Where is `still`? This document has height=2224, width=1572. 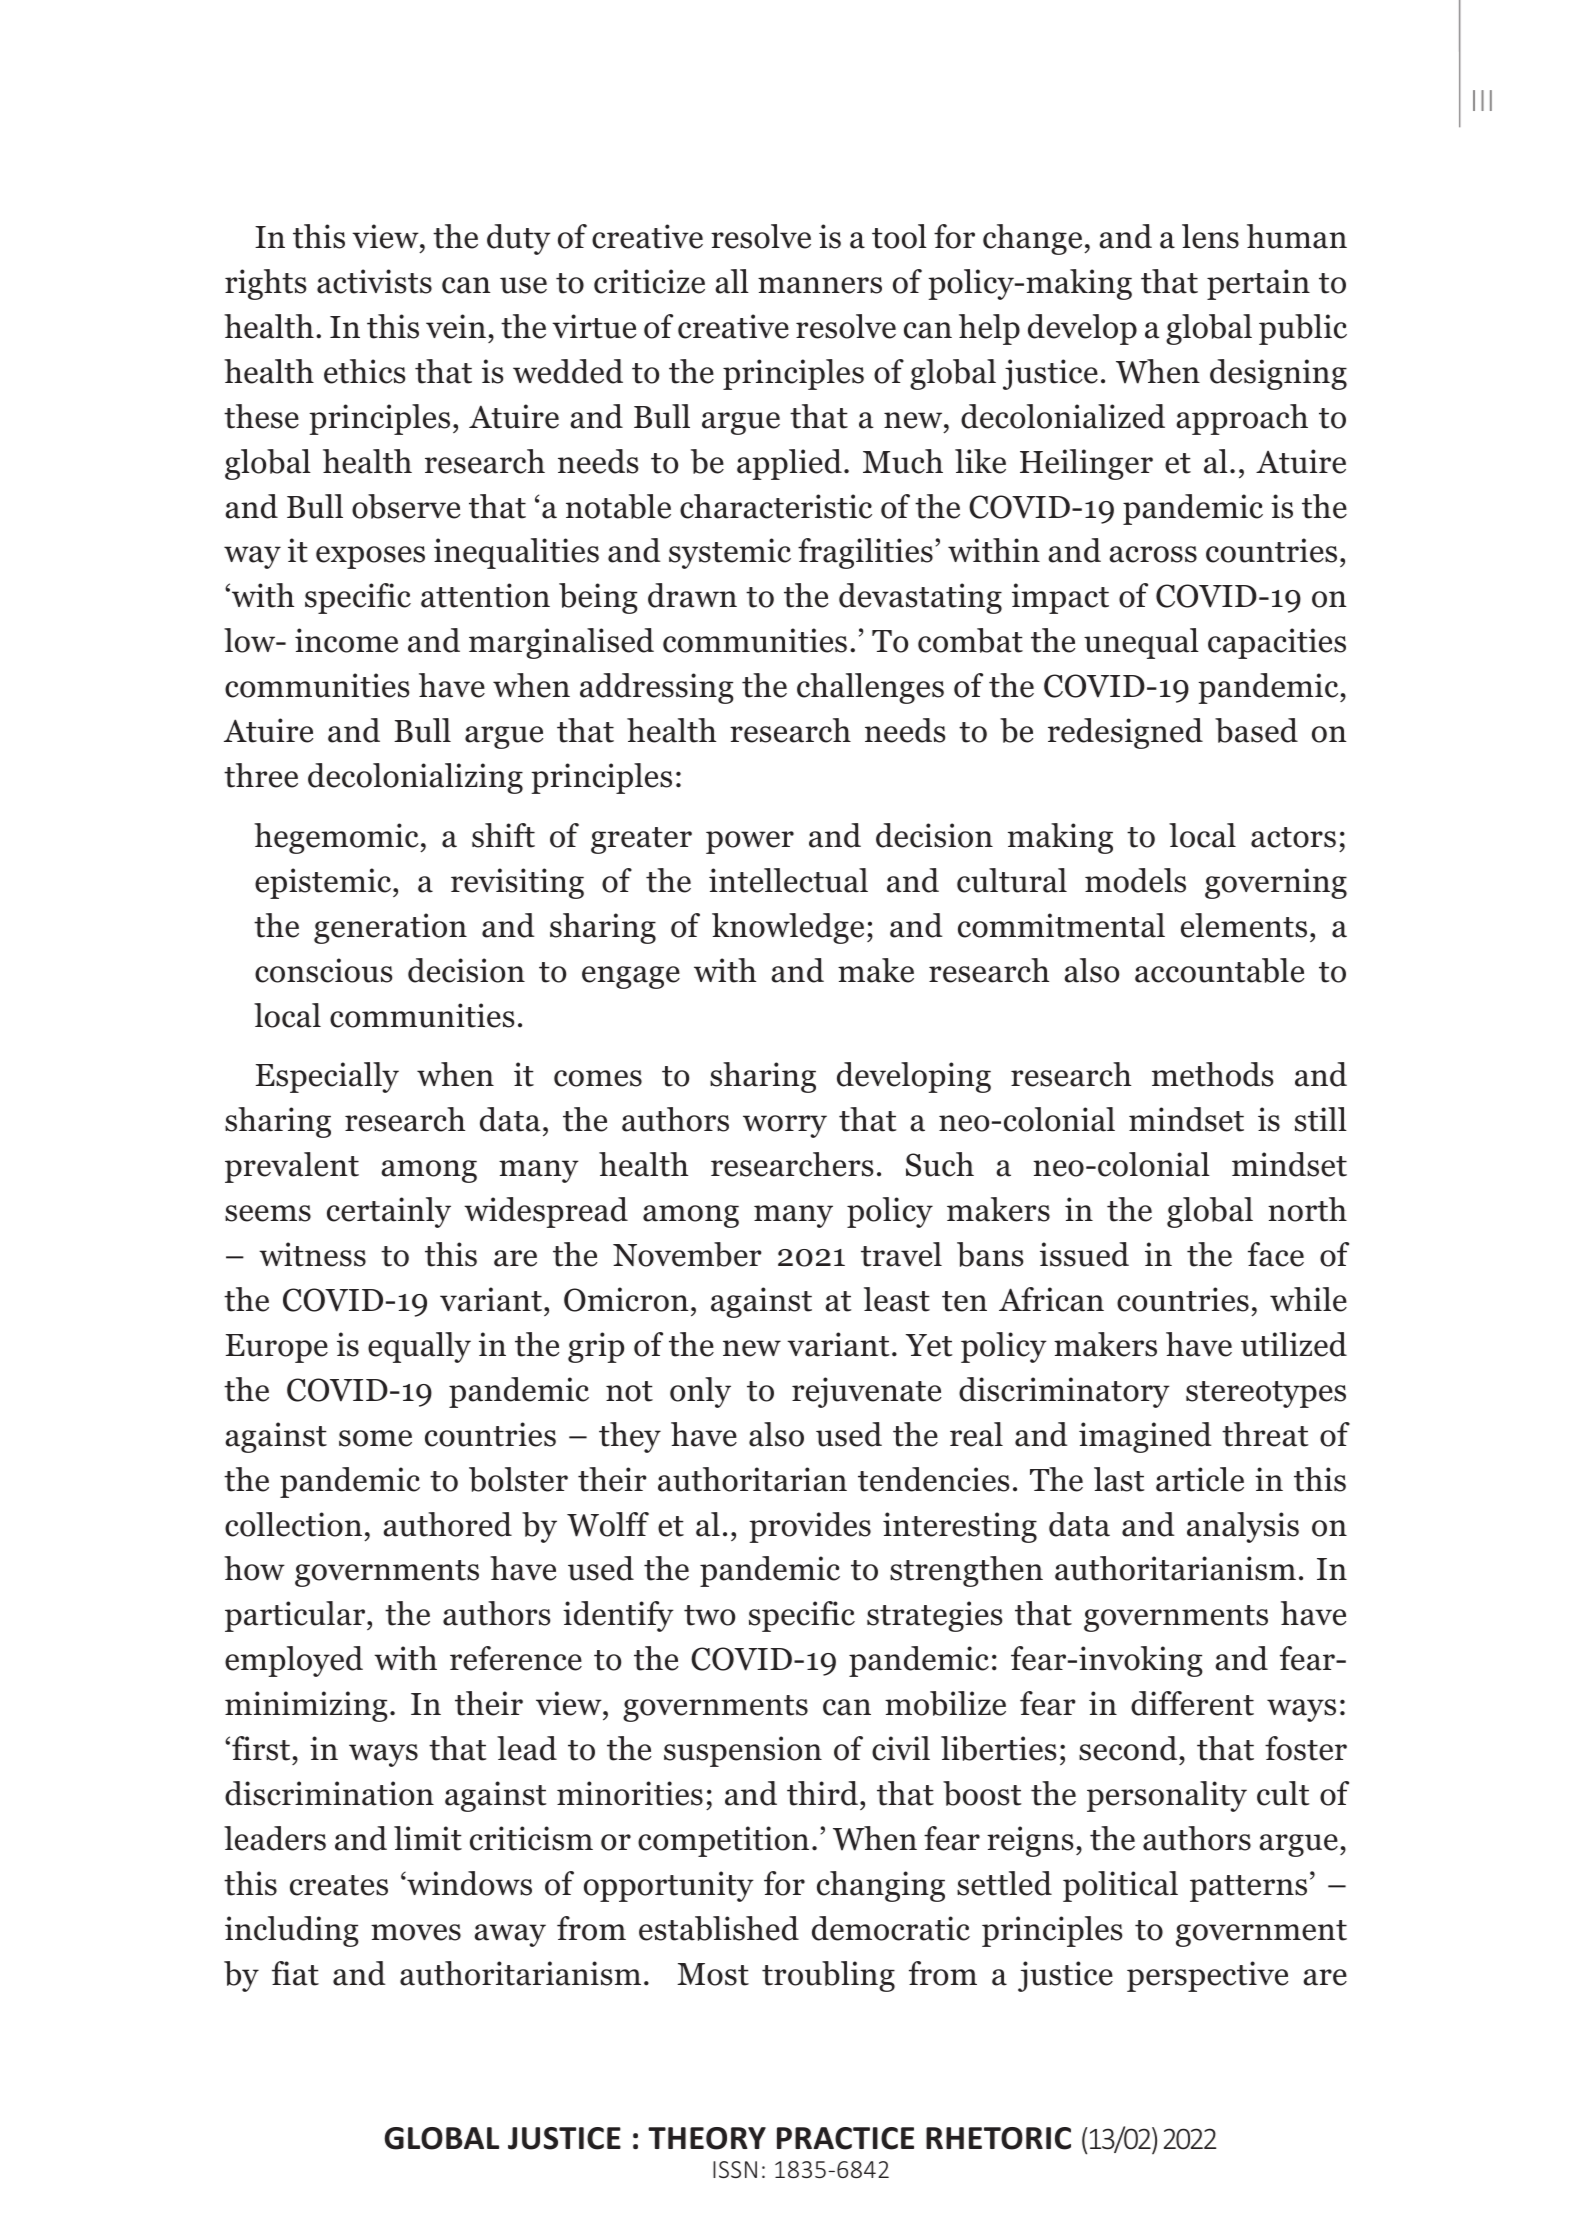
still is located at coordinates (1321, 1119).
